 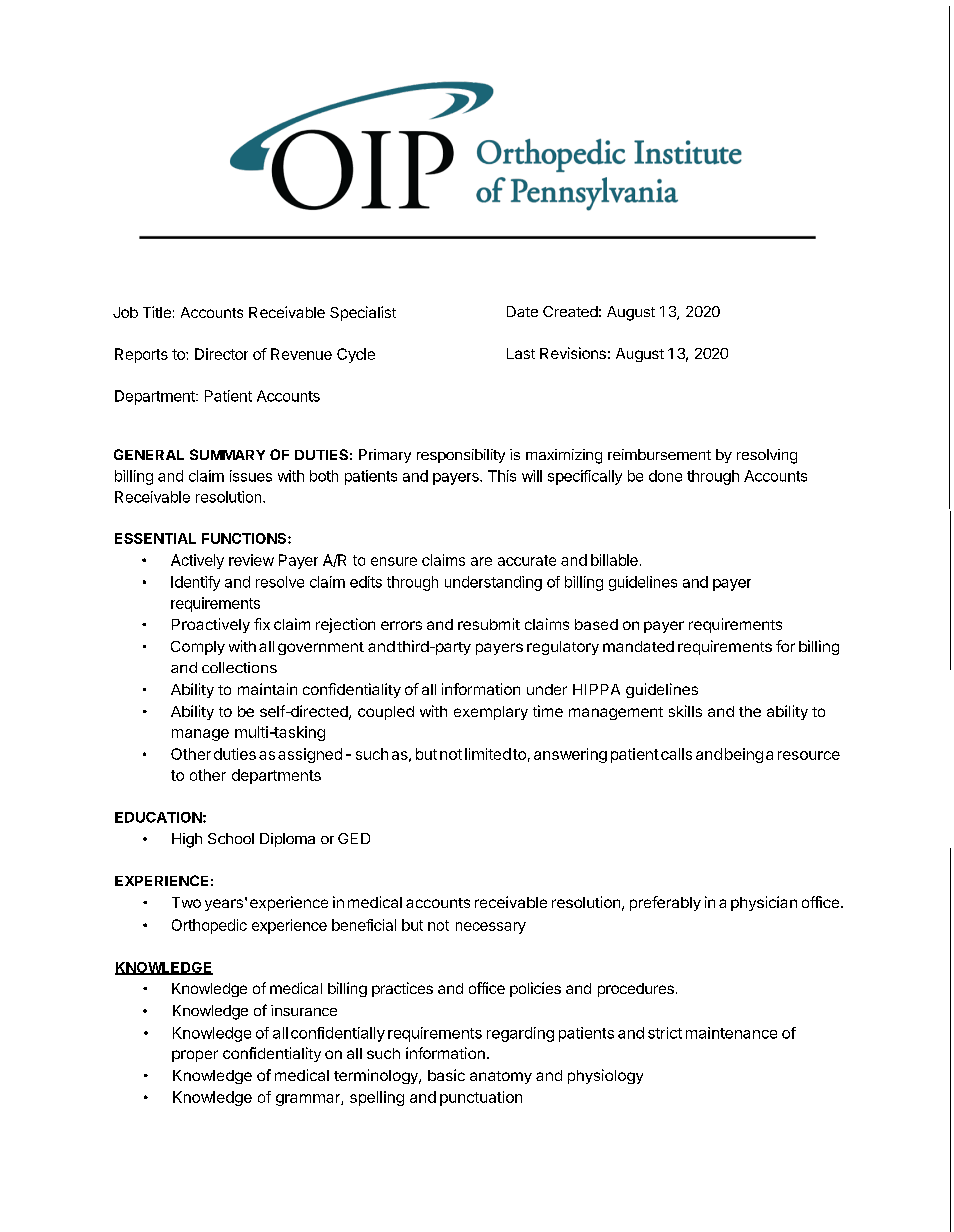 What do you see at coordinates (491, 713) in the image?
I see `exemplary` at bounding box center [491, 713].
